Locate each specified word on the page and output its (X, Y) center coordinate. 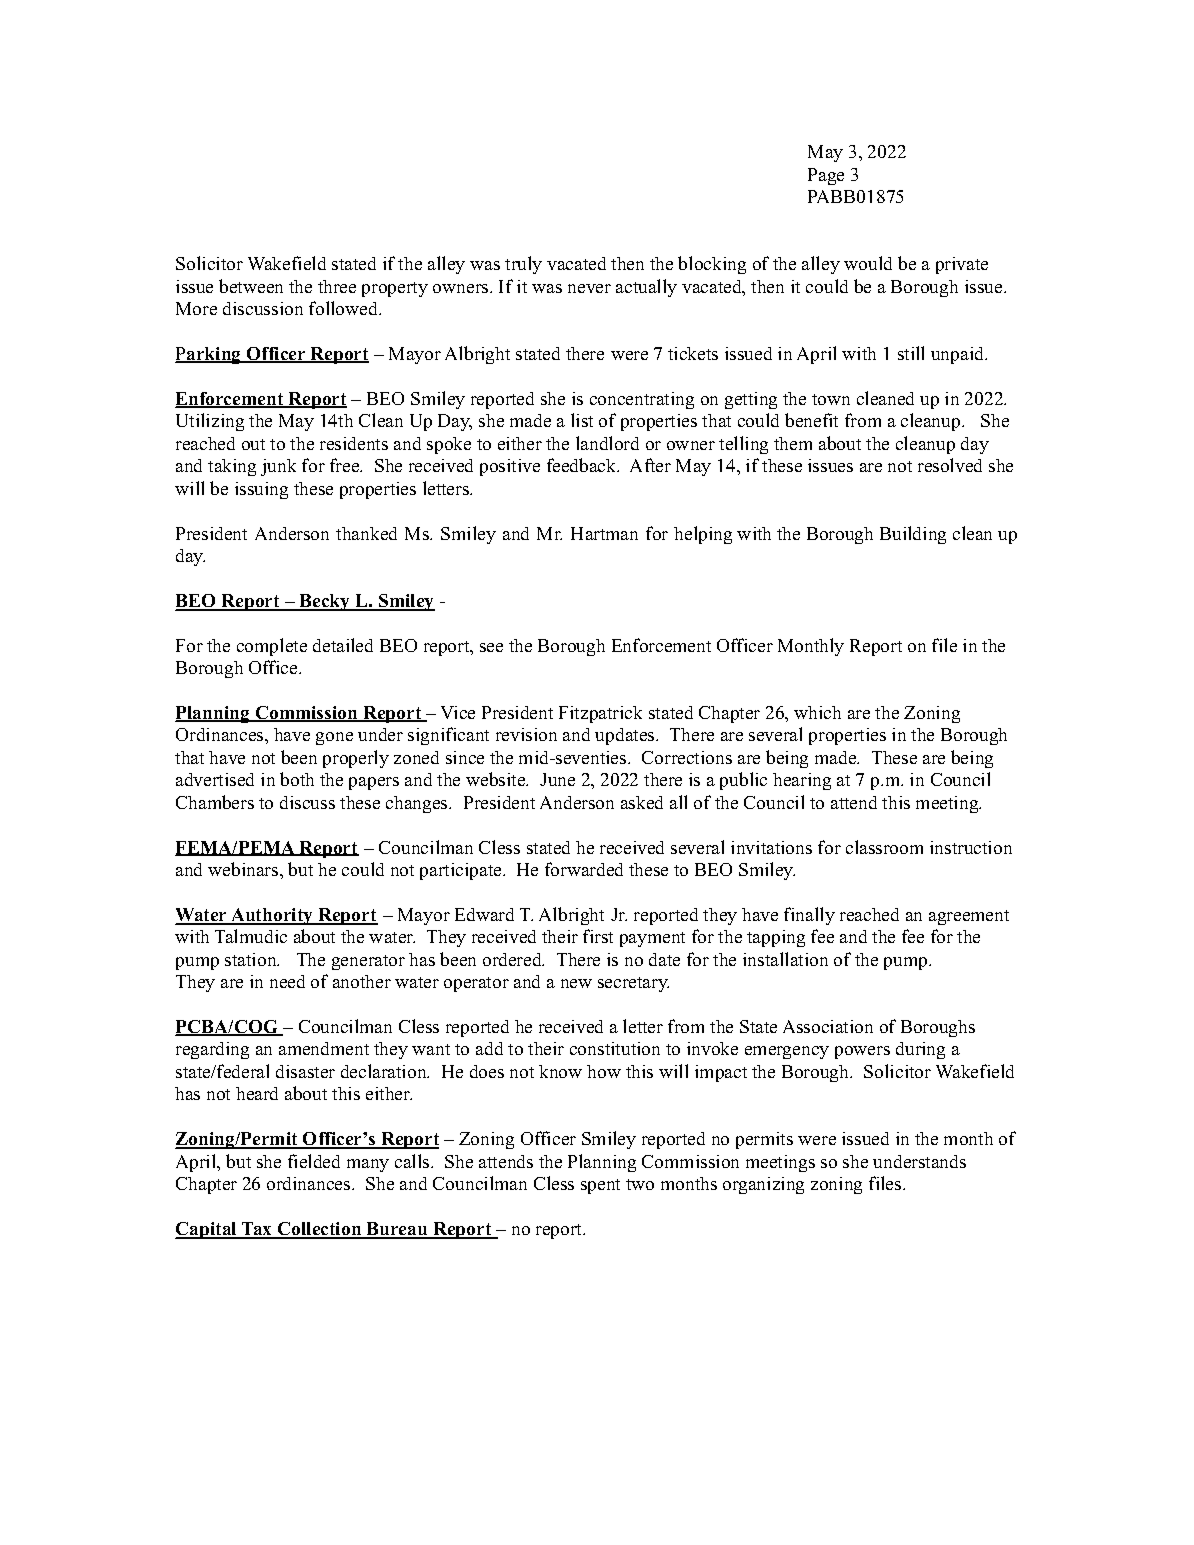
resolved (950, 465)
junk (278, 467)
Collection (320, 1230)
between (251, 286)
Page (826, 176)
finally (809, 916)
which (817, 712)
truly (523, 265)
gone (334, 738)
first (598, 936)
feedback (583, 465)
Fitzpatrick (600, 714)
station (252, 959)
